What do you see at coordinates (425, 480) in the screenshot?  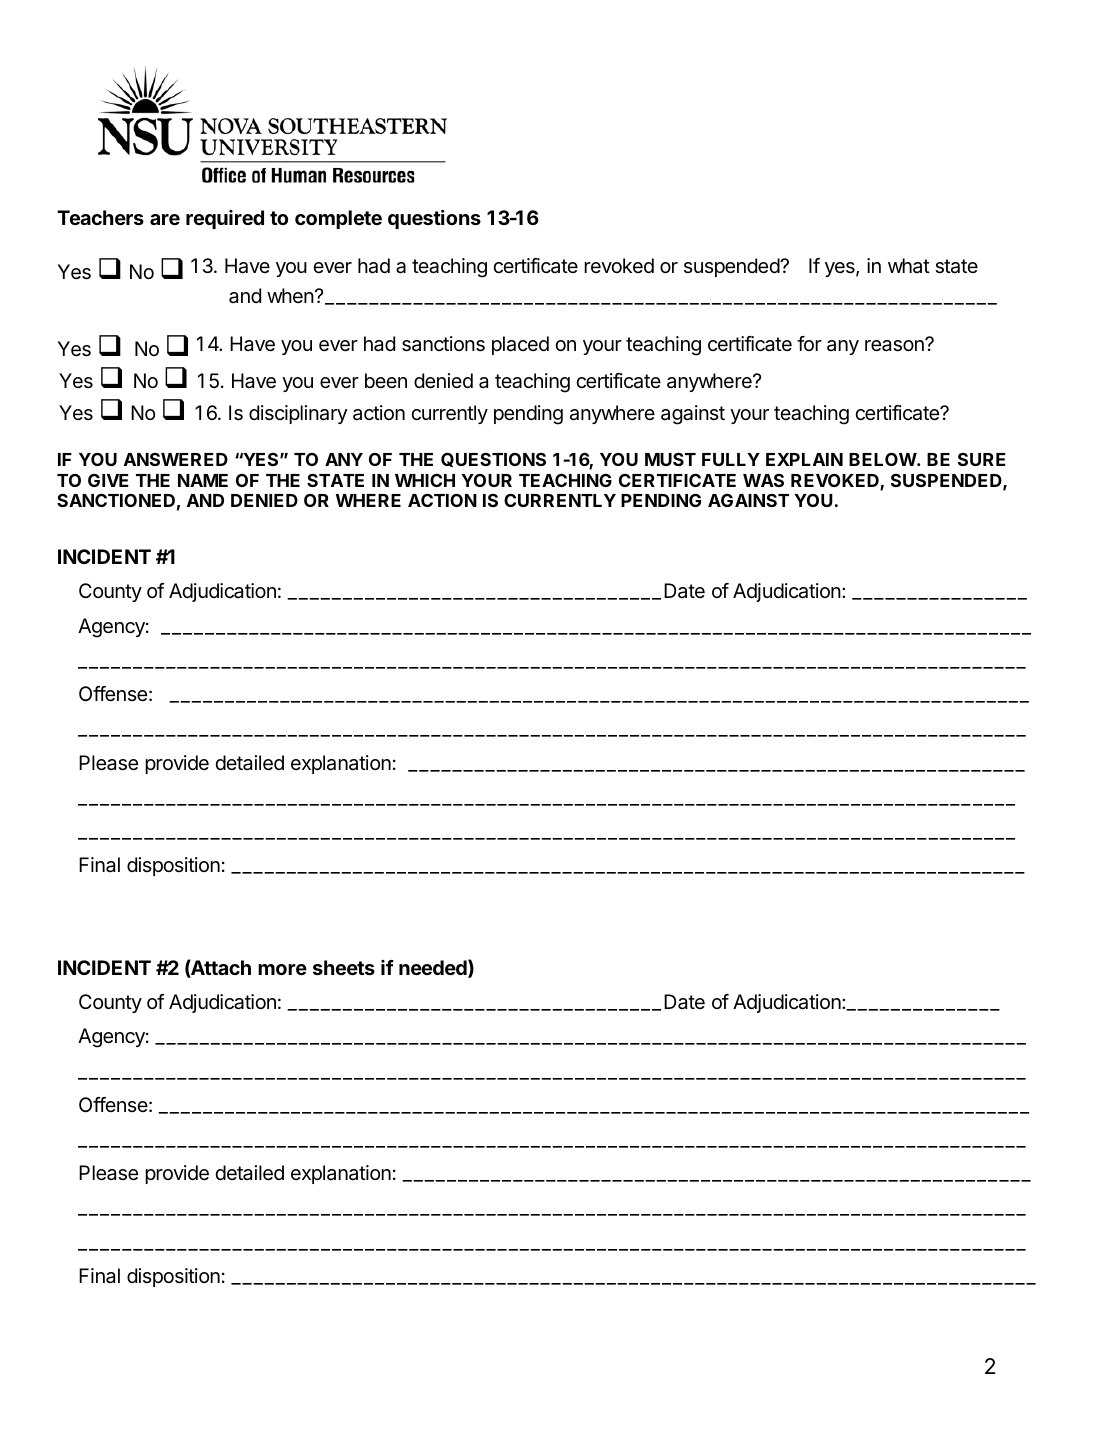 I see `WHICH` at bounding box center [425, 480].
